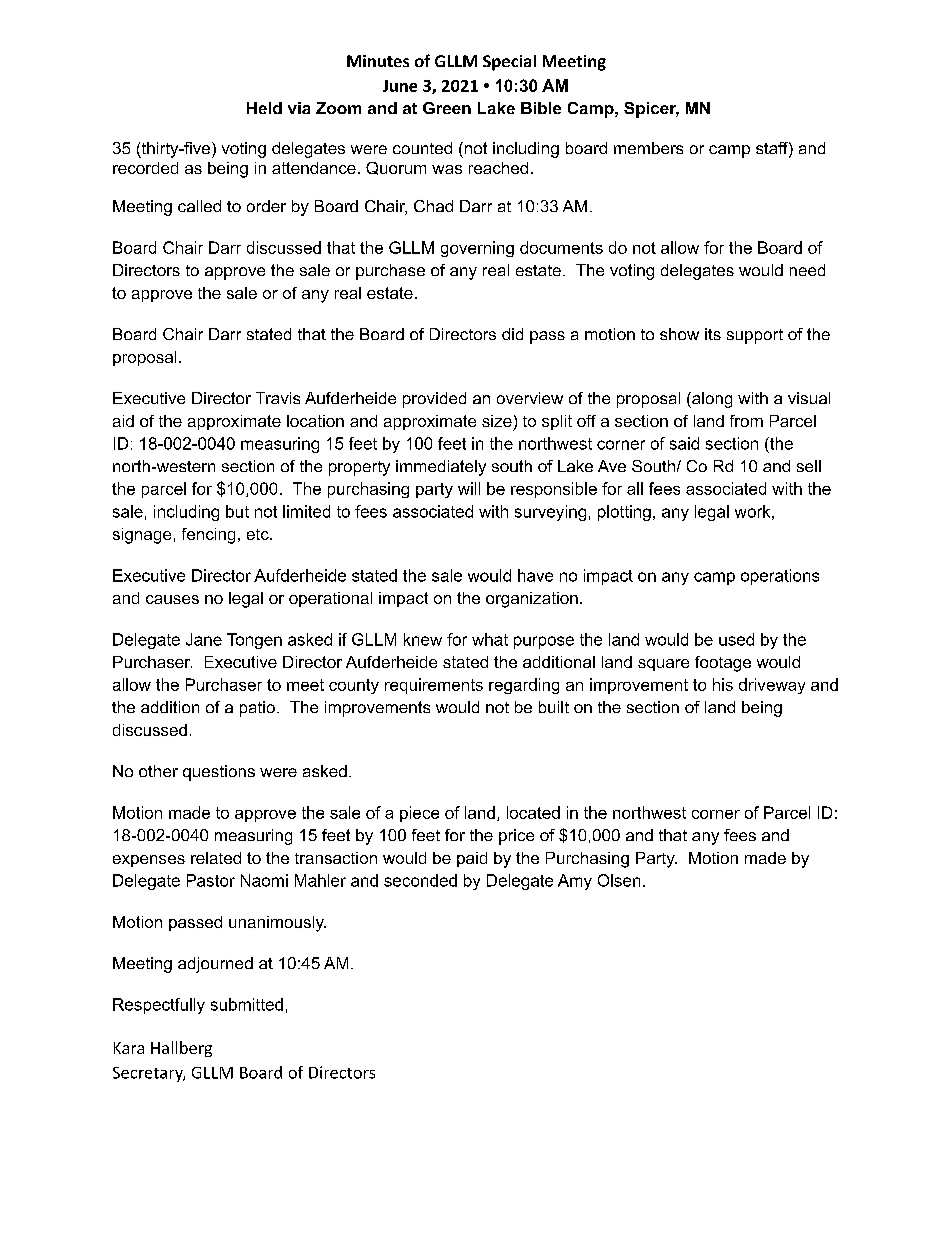  Describe the element at coordinates (278, 398) in the screenshot. I see `Travis` at that location.
